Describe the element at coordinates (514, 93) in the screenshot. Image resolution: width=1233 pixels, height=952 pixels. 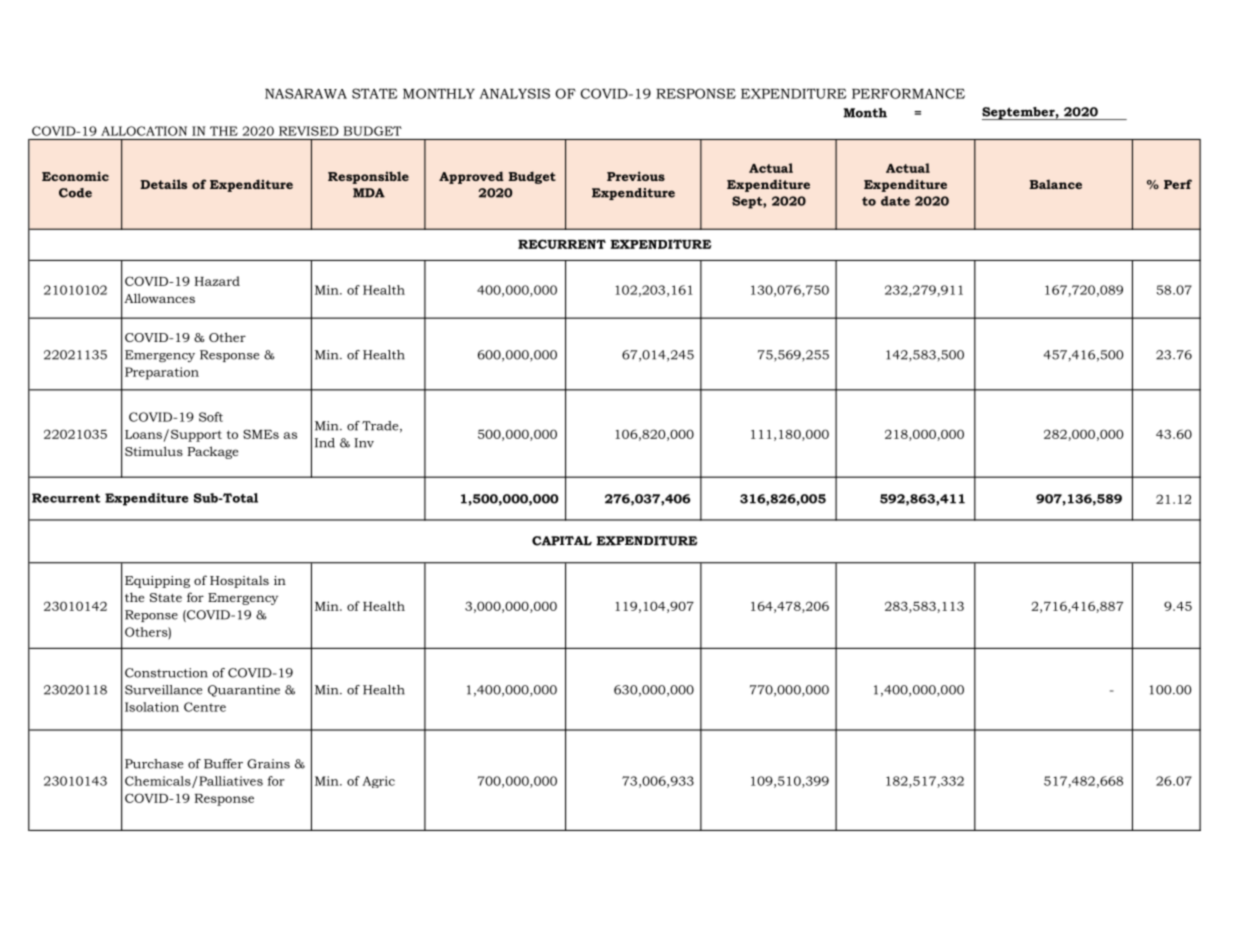
I see `ANALYSIS` at that location.
